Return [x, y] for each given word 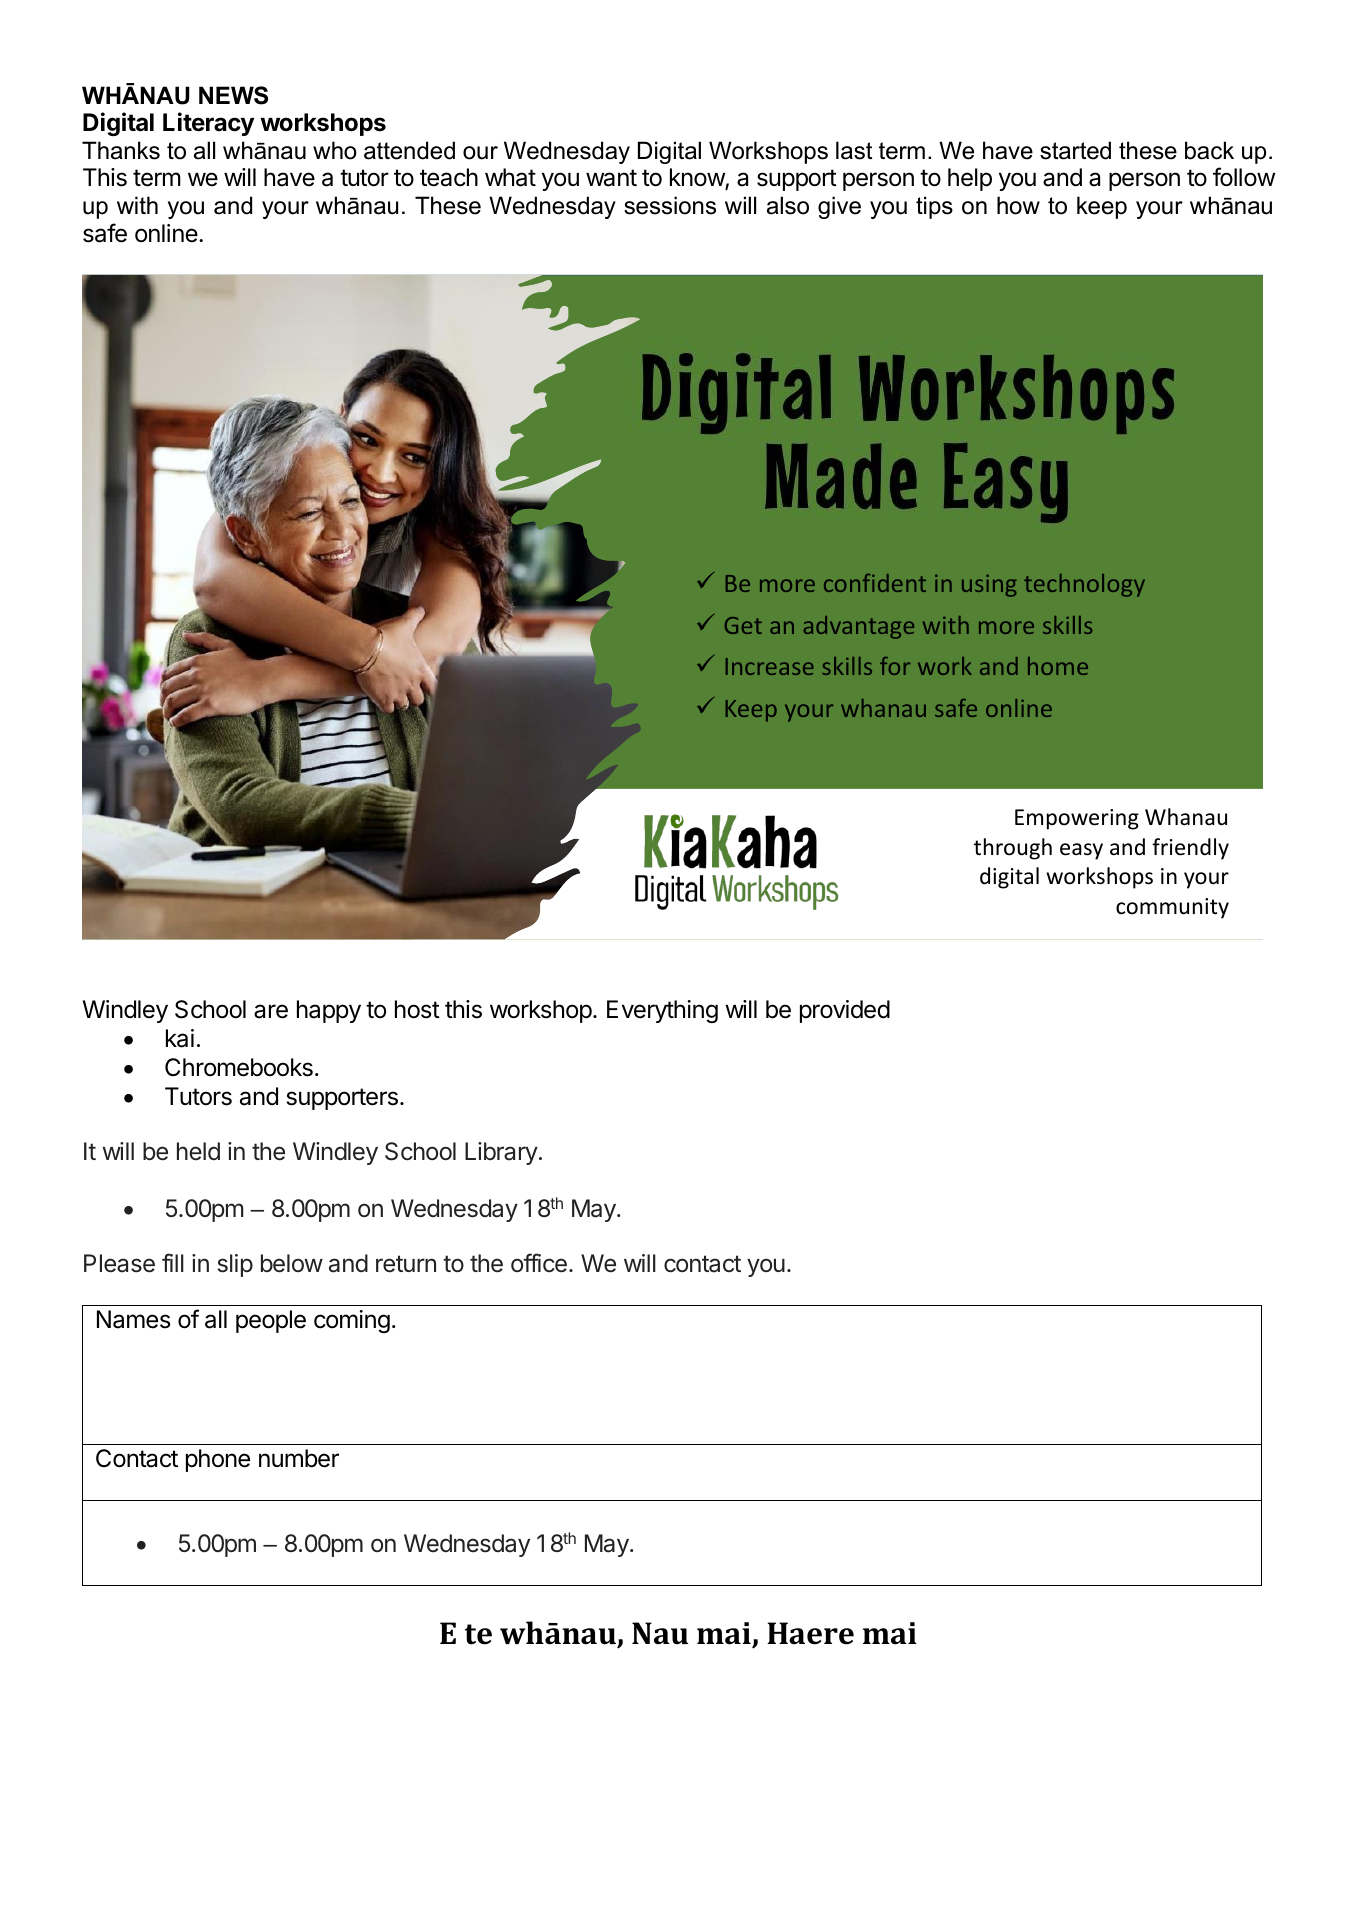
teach [449, 177]
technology [1084, 585]
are [271, 1011]
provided [845, 1011]
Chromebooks [239, 1067]
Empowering [1077, 819]
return [406, 1264]
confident [875, 583]
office [539, 1263]
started [1075, 150]
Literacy [208, 124]
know [698, 179]
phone [218, 1460]
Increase [770, 666]
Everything [662, 1011]
